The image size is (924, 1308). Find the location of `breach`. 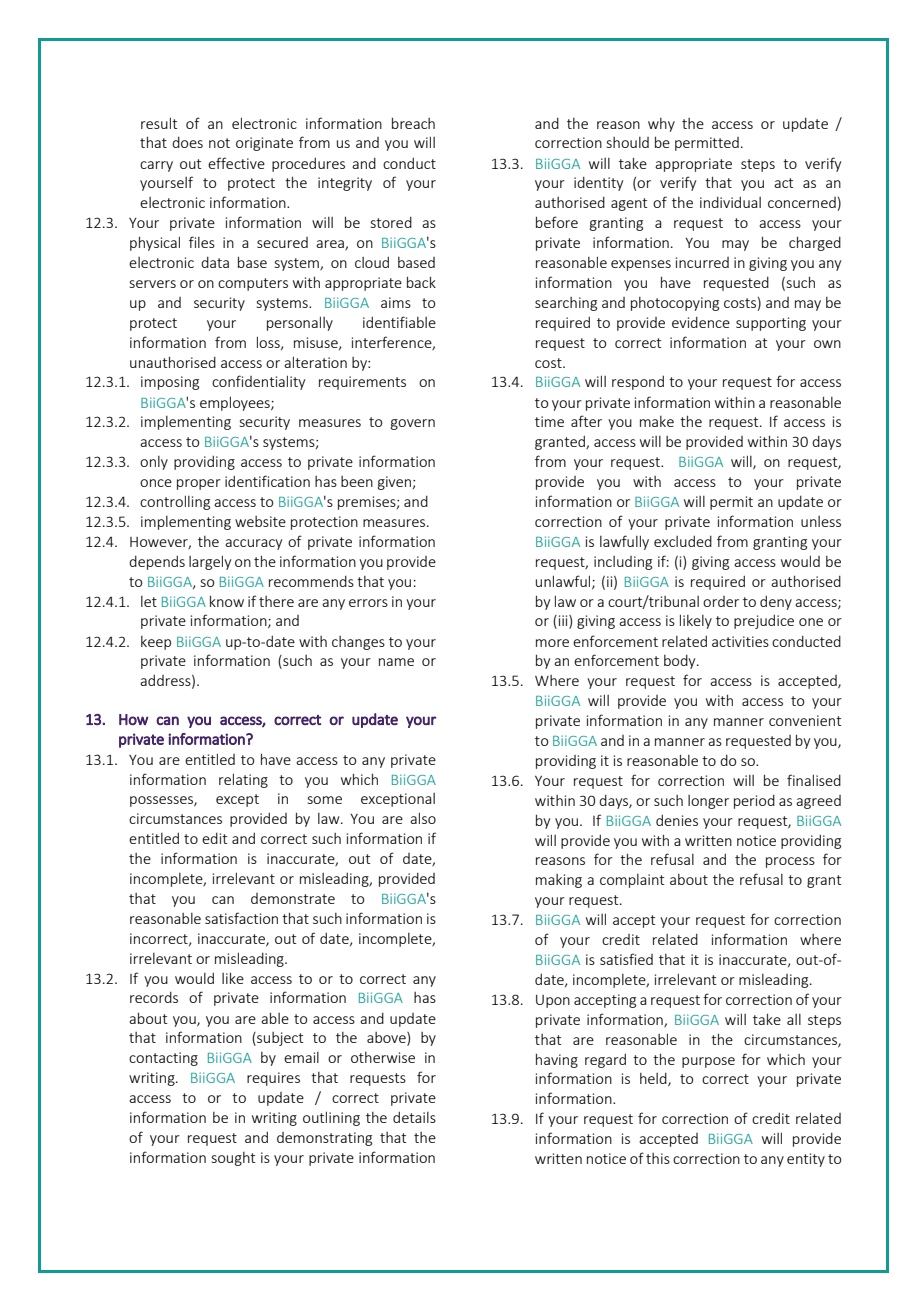

breach is located at coordinates (413, 123).
